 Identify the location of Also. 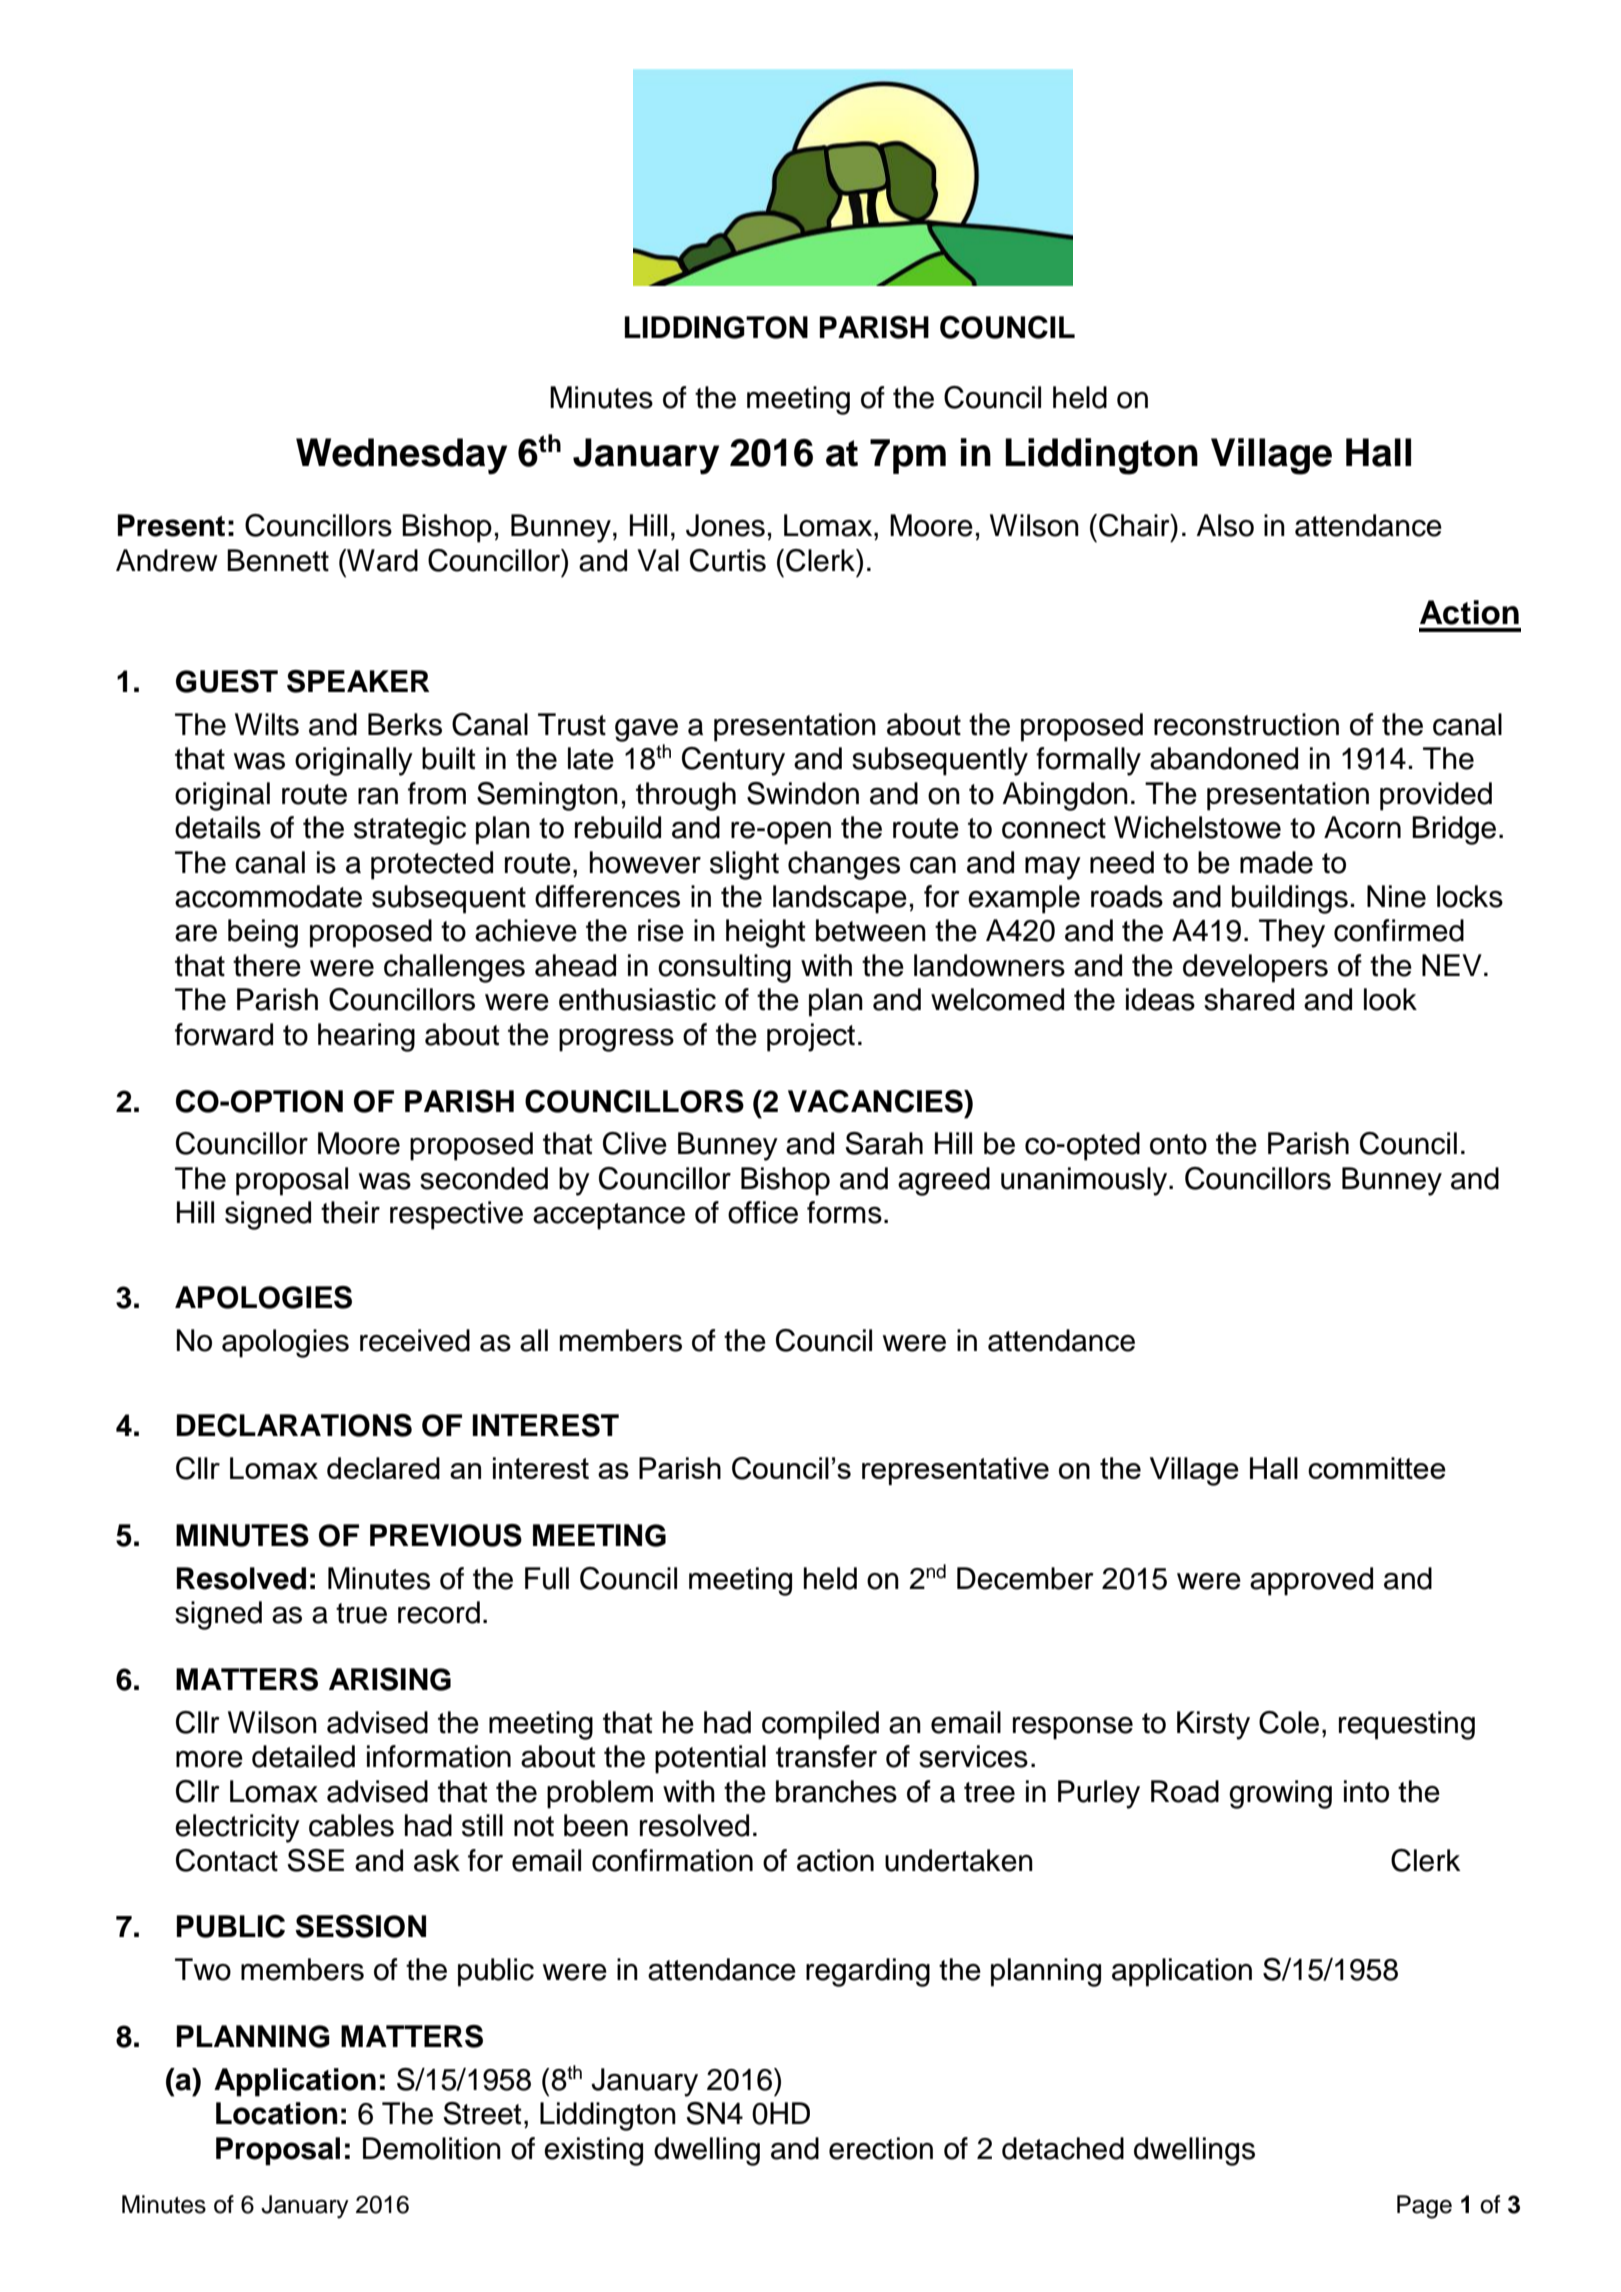
(1225, 525).
